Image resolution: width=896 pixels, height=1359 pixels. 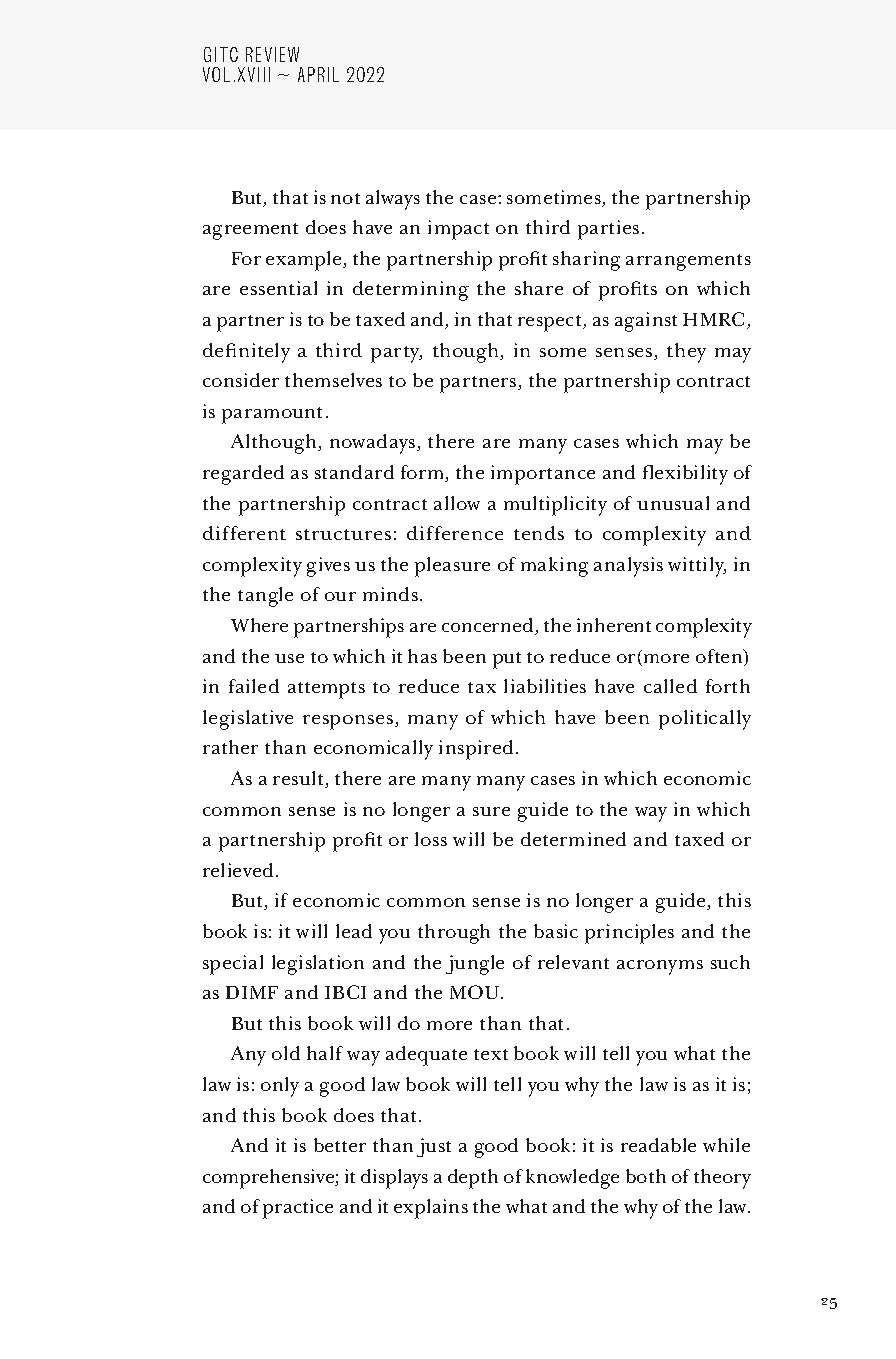 I want to click on practice, so click(x=298, y=1209).
